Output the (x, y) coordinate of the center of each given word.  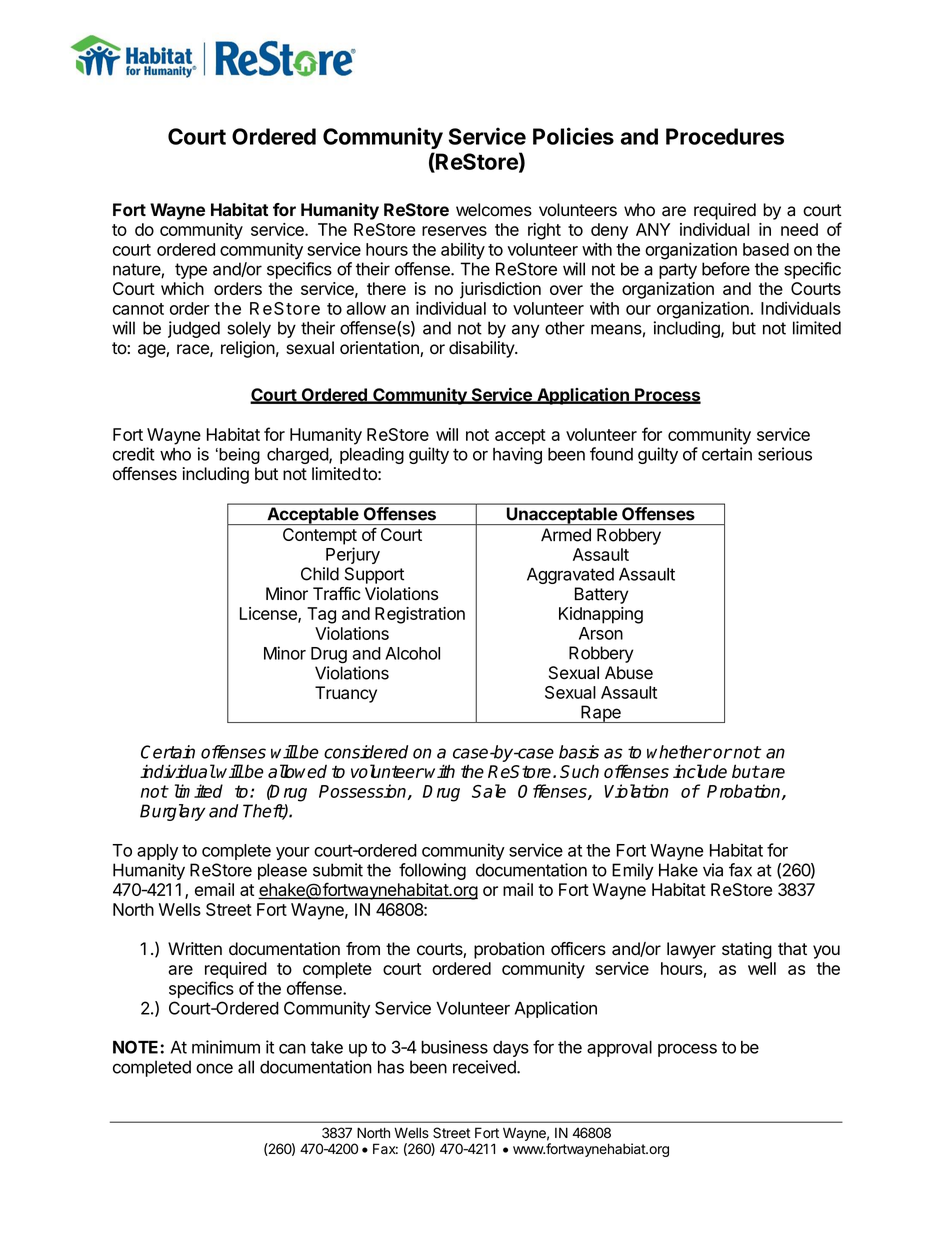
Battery (602, 595)
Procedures (725, 136)
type (191, 271)
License (269, 614)
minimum (226, 1047)
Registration (420, 615)
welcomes (494, 210)
